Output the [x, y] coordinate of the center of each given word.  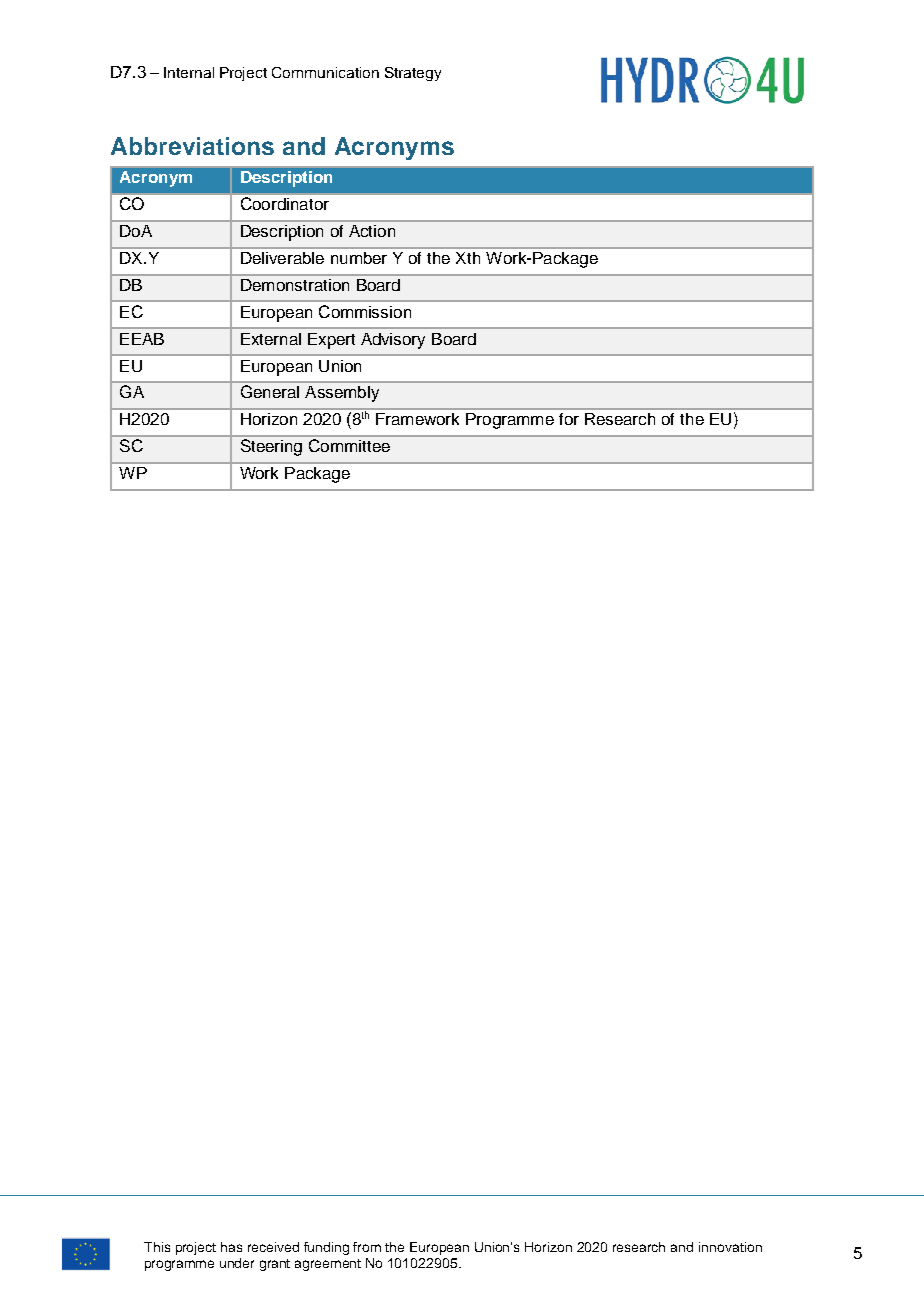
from [367, 1247]
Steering [271, 447]
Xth [468, 258]
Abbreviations [192, 146]
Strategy [413, 74]
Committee [349, 445]
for [569, 419]
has [231, 1247]
